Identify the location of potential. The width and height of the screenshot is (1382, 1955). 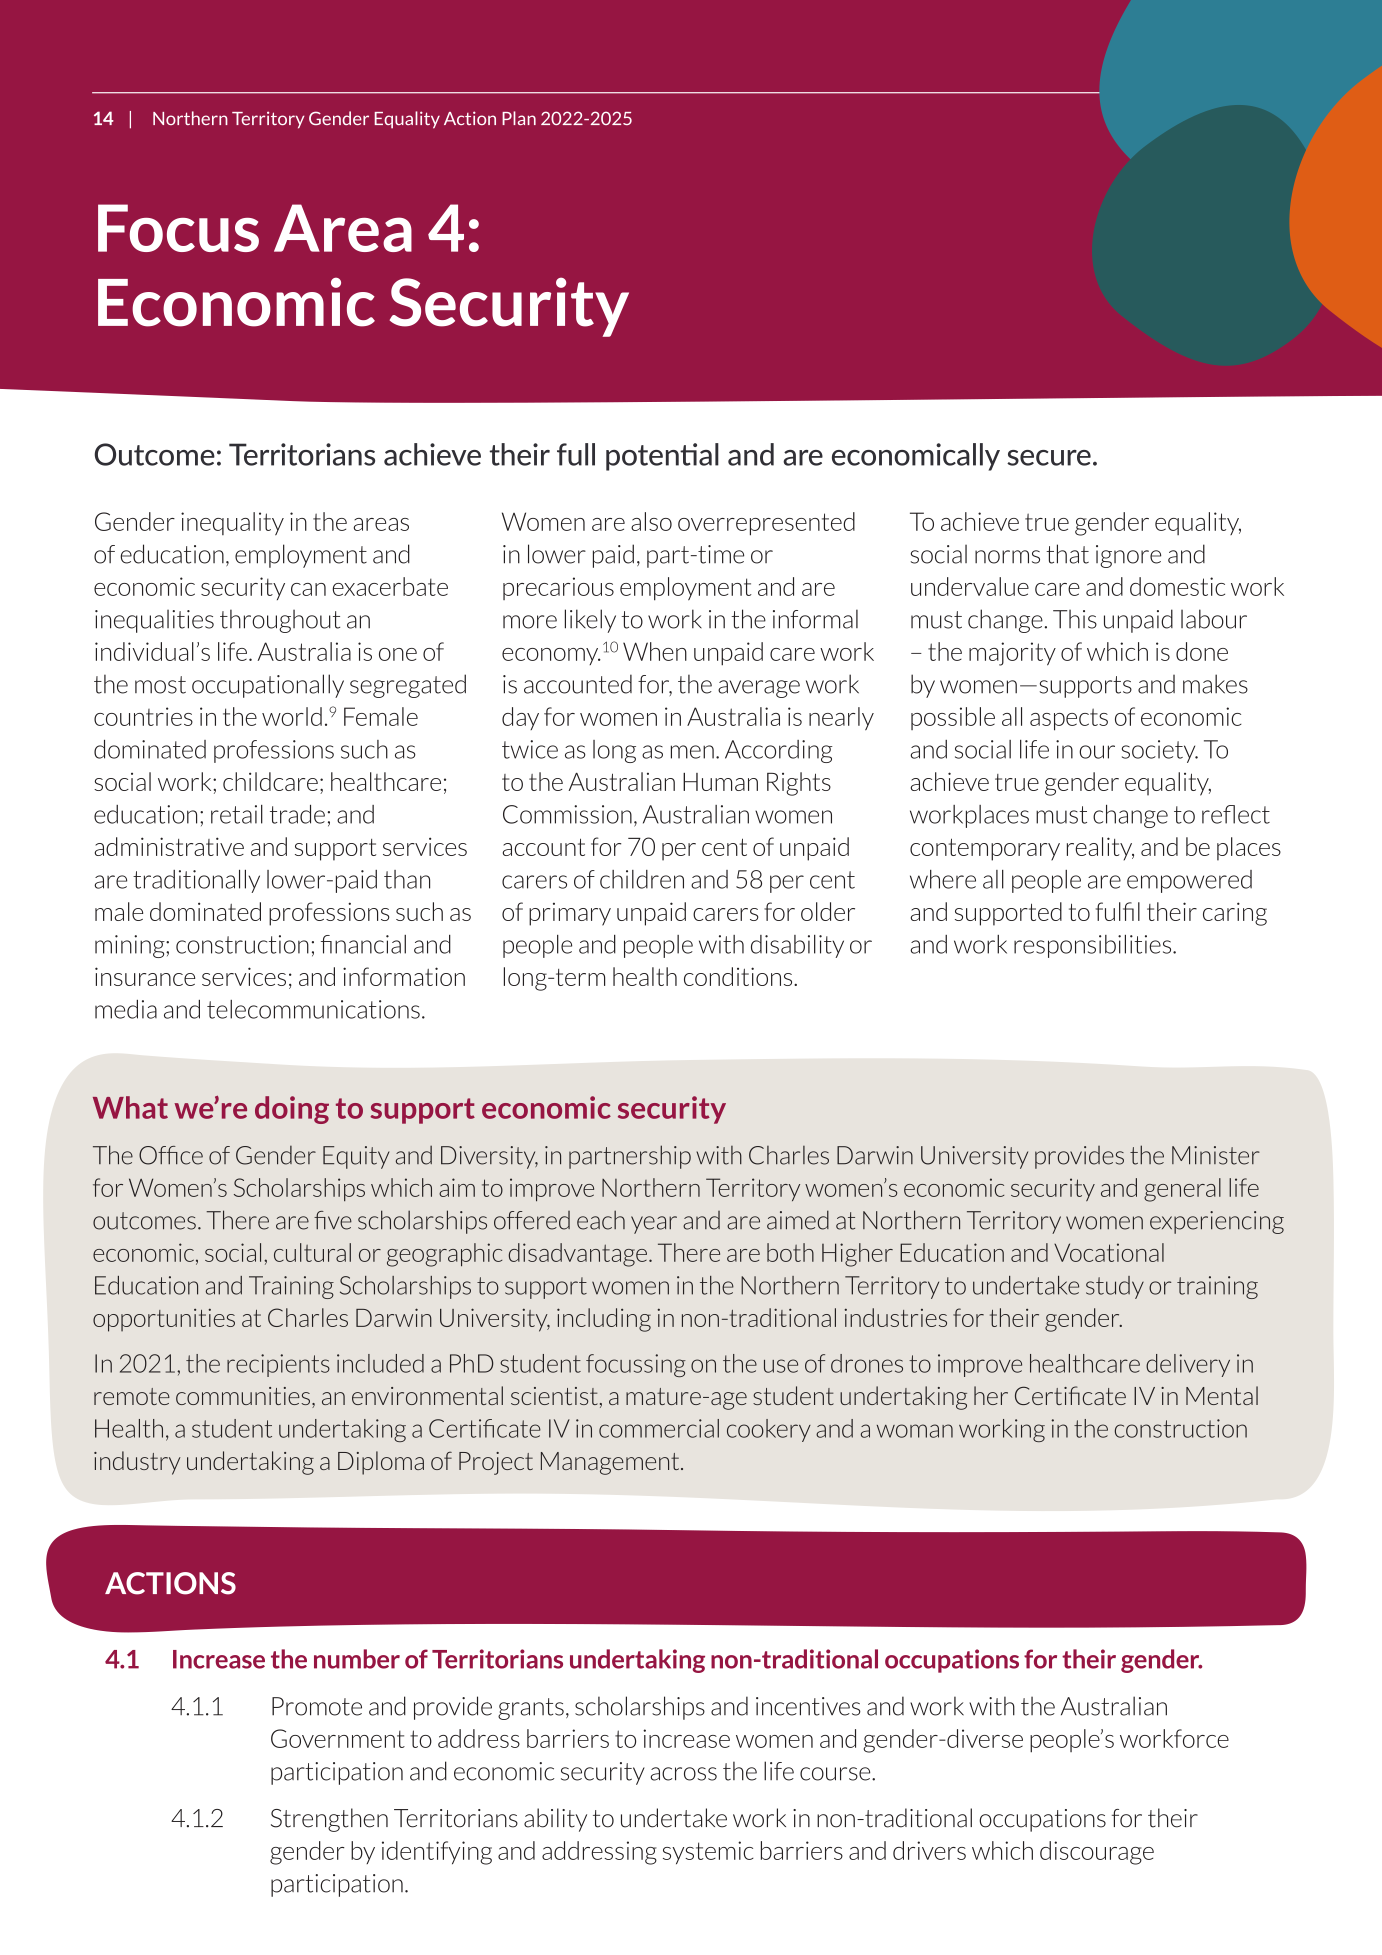
(662, 457).
